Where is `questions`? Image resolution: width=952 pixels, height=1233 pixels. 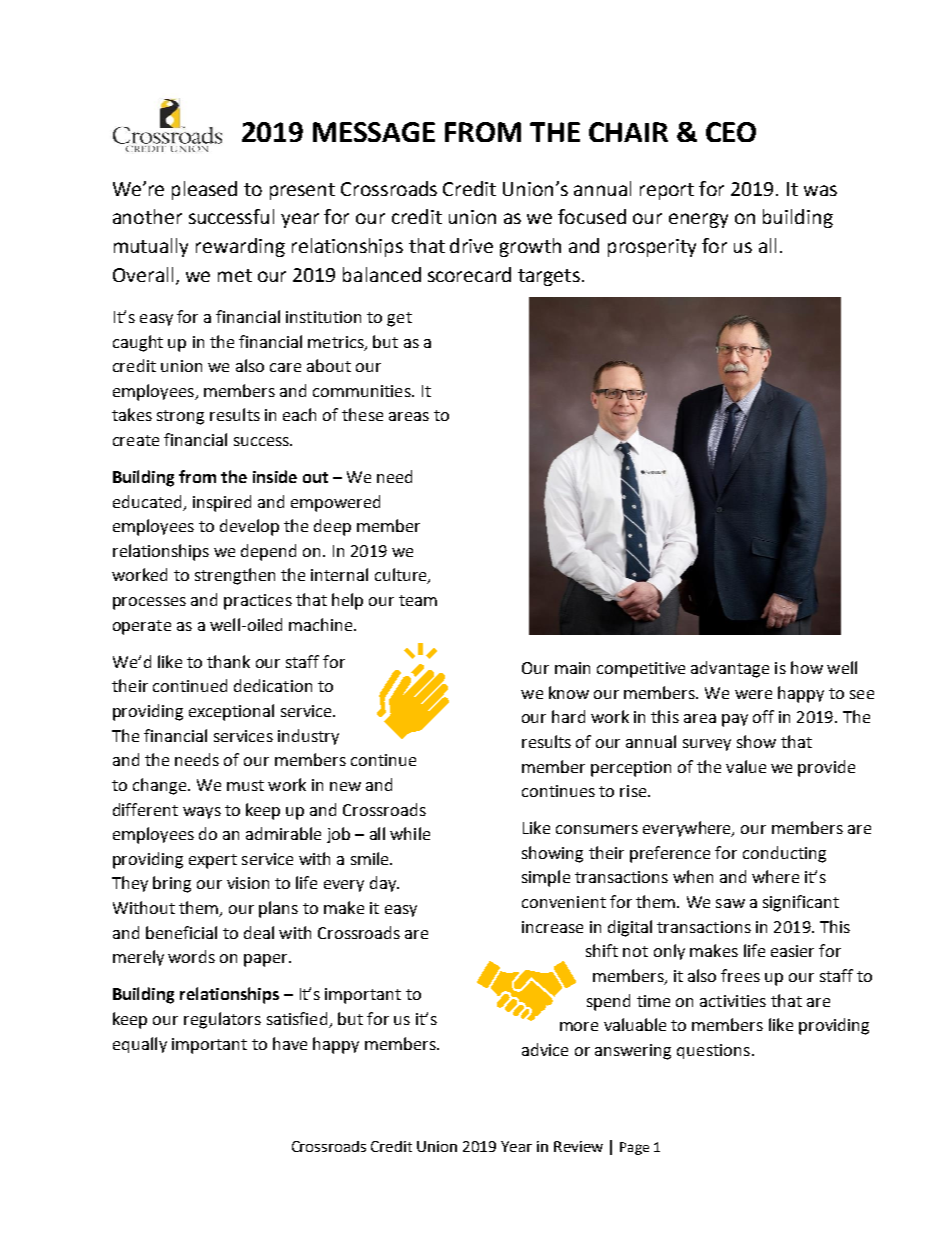 questions is located at coordinates (713, 1051).
